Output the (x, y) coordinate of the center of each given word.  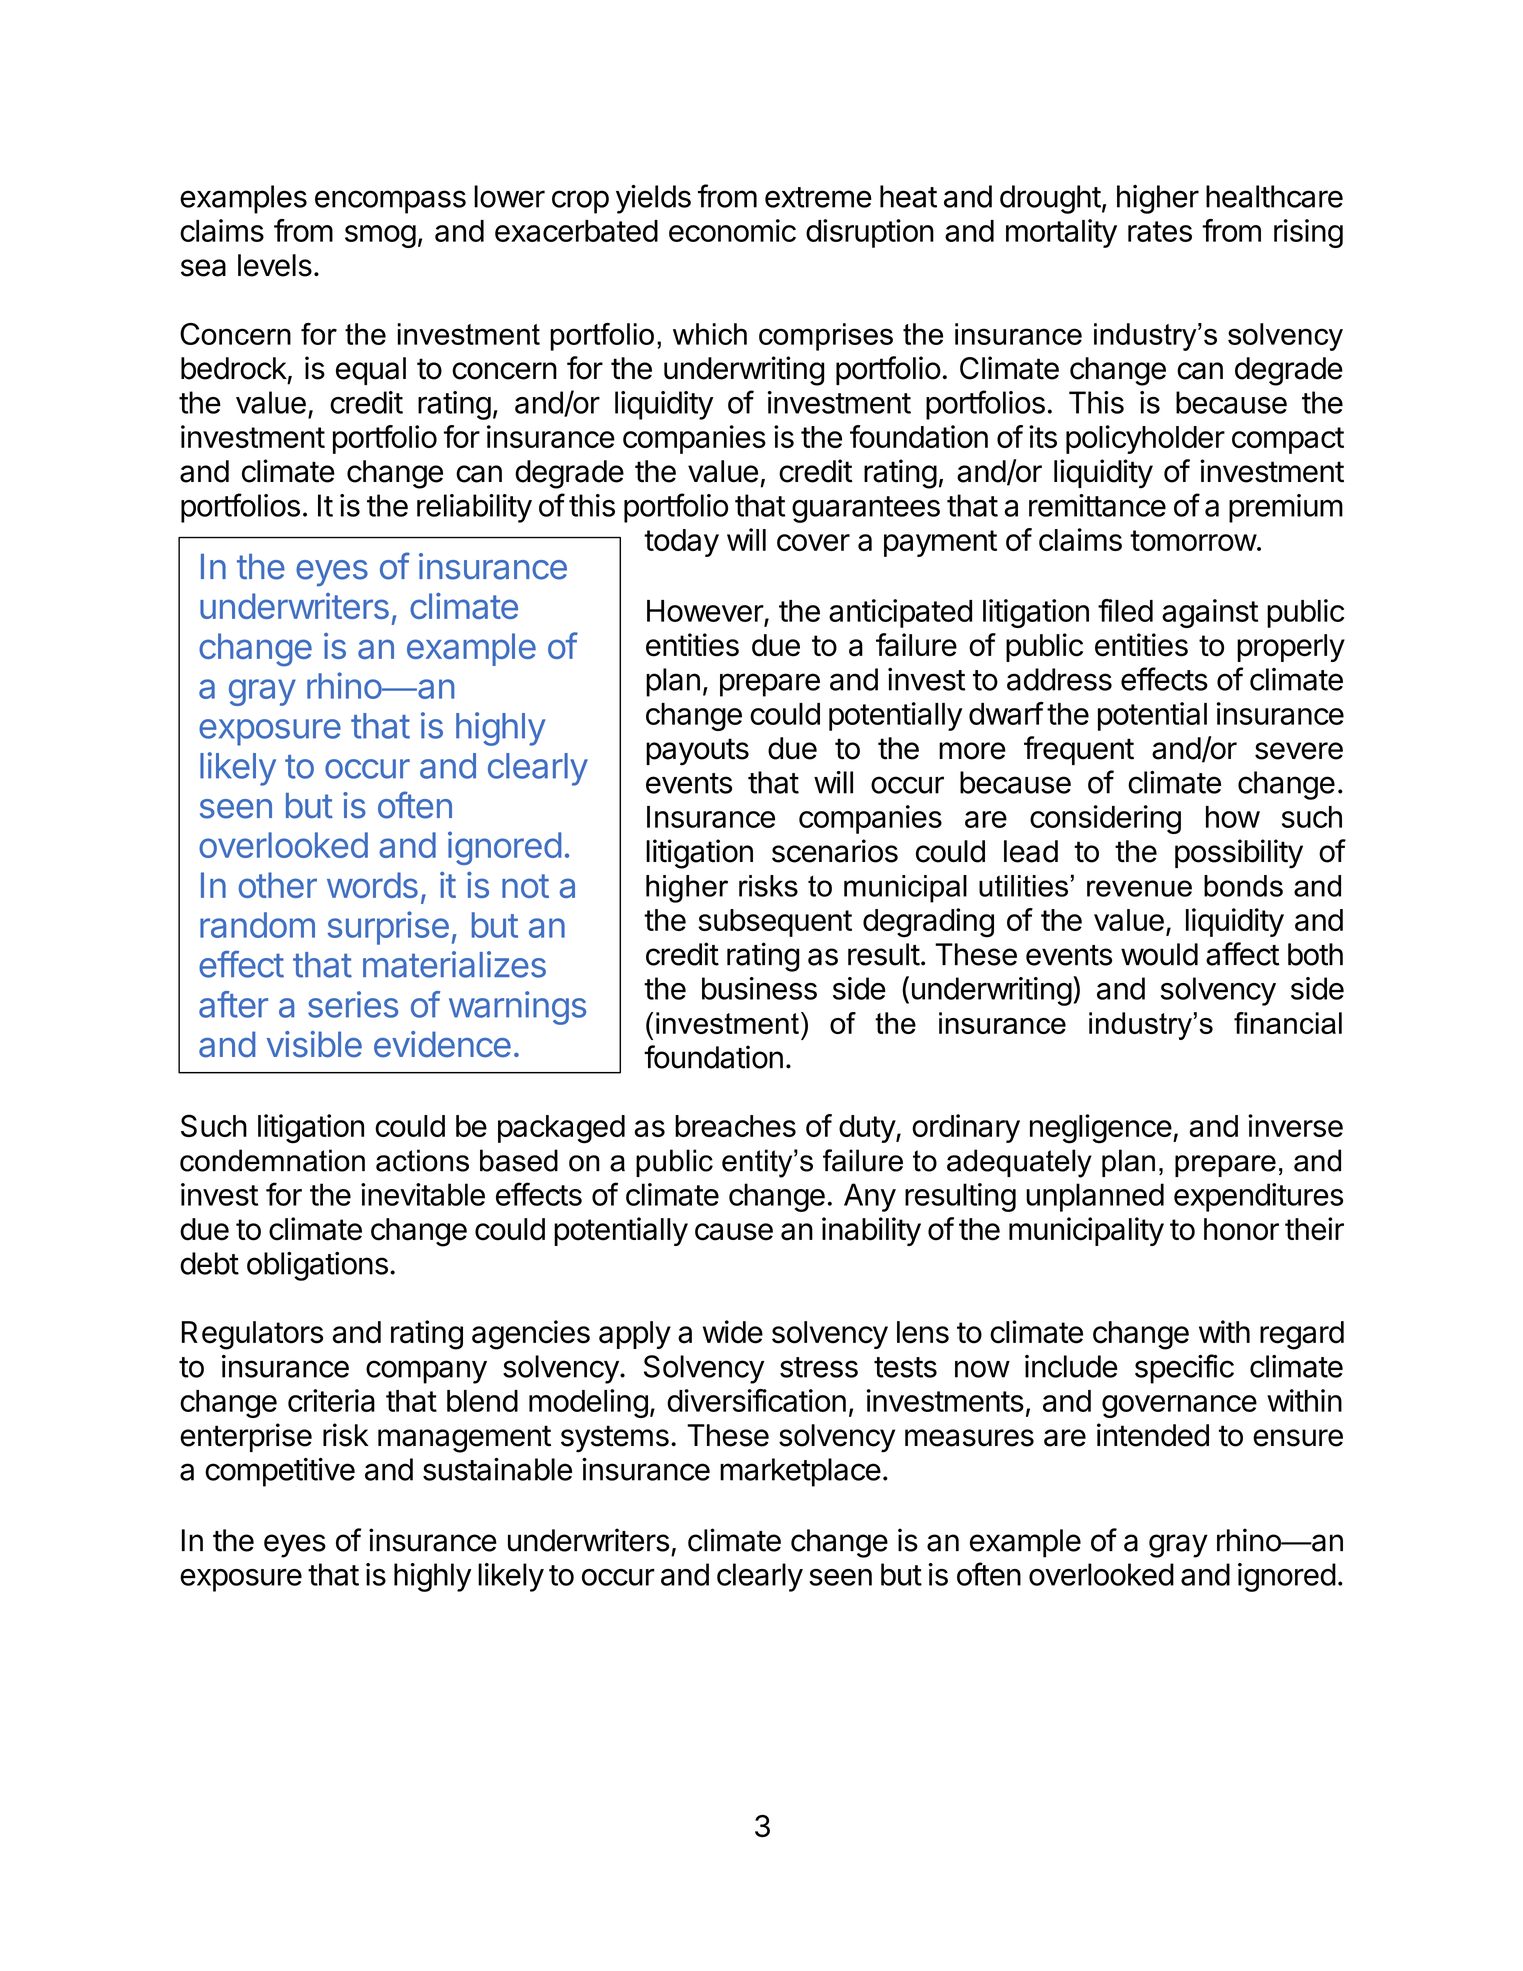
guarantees (866, 509)
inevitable (423, 1194)
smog (380, 236)
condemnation (272, 1160)
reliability (474, 508)
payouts (697, 752)
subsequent (775, 923)
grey (262, 692)
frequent (1079, 750)
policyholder (1145, 439)
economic (732, 230)
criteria (331, 1400)
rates (1160, 231)
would (1159, 954)
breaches (735, 1126)
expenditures (1258, 1197)
